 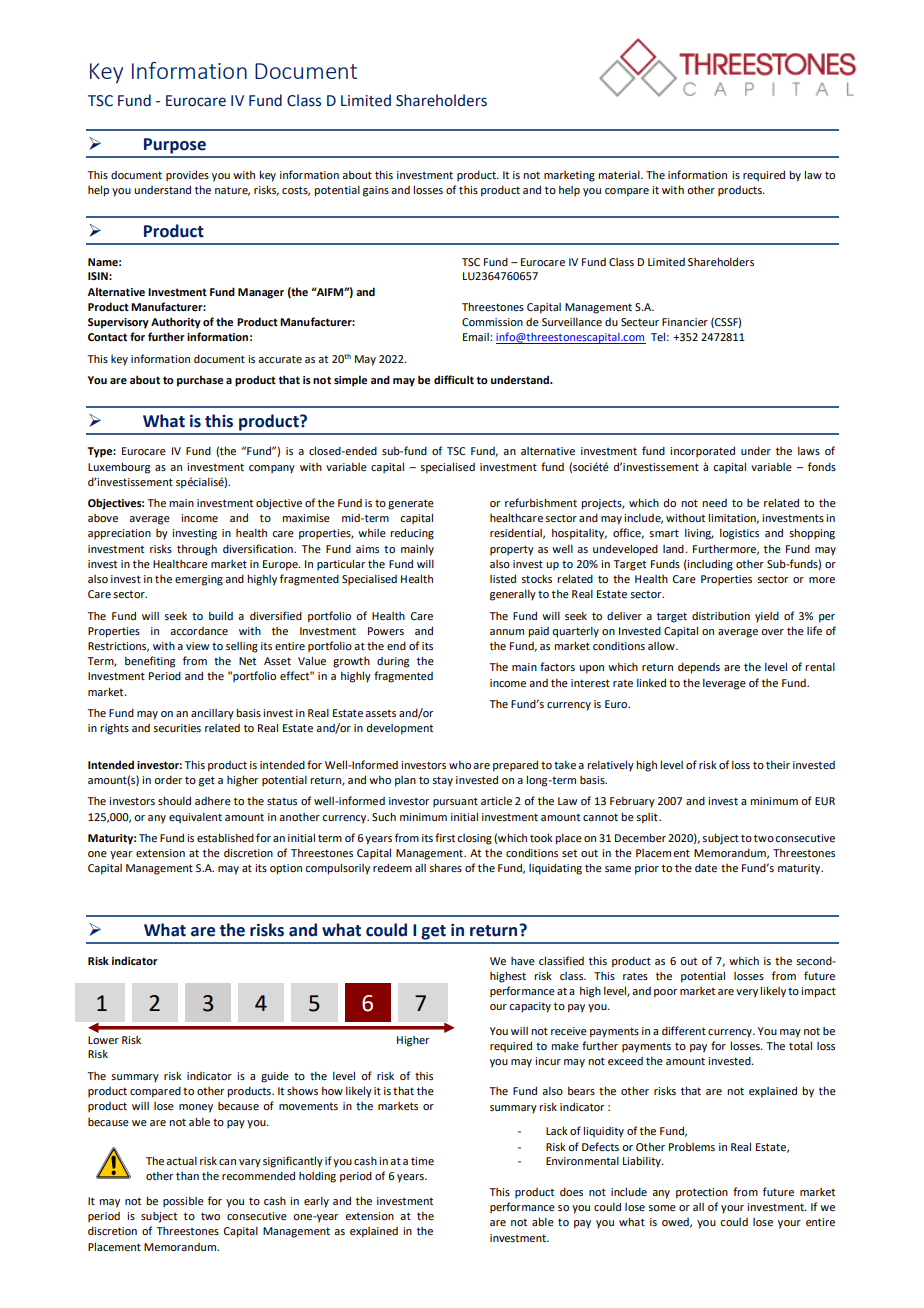 What do you see at coordinates (422, 1161) in the screenshot?
I see `time` at bounding box center [422, 1161].
